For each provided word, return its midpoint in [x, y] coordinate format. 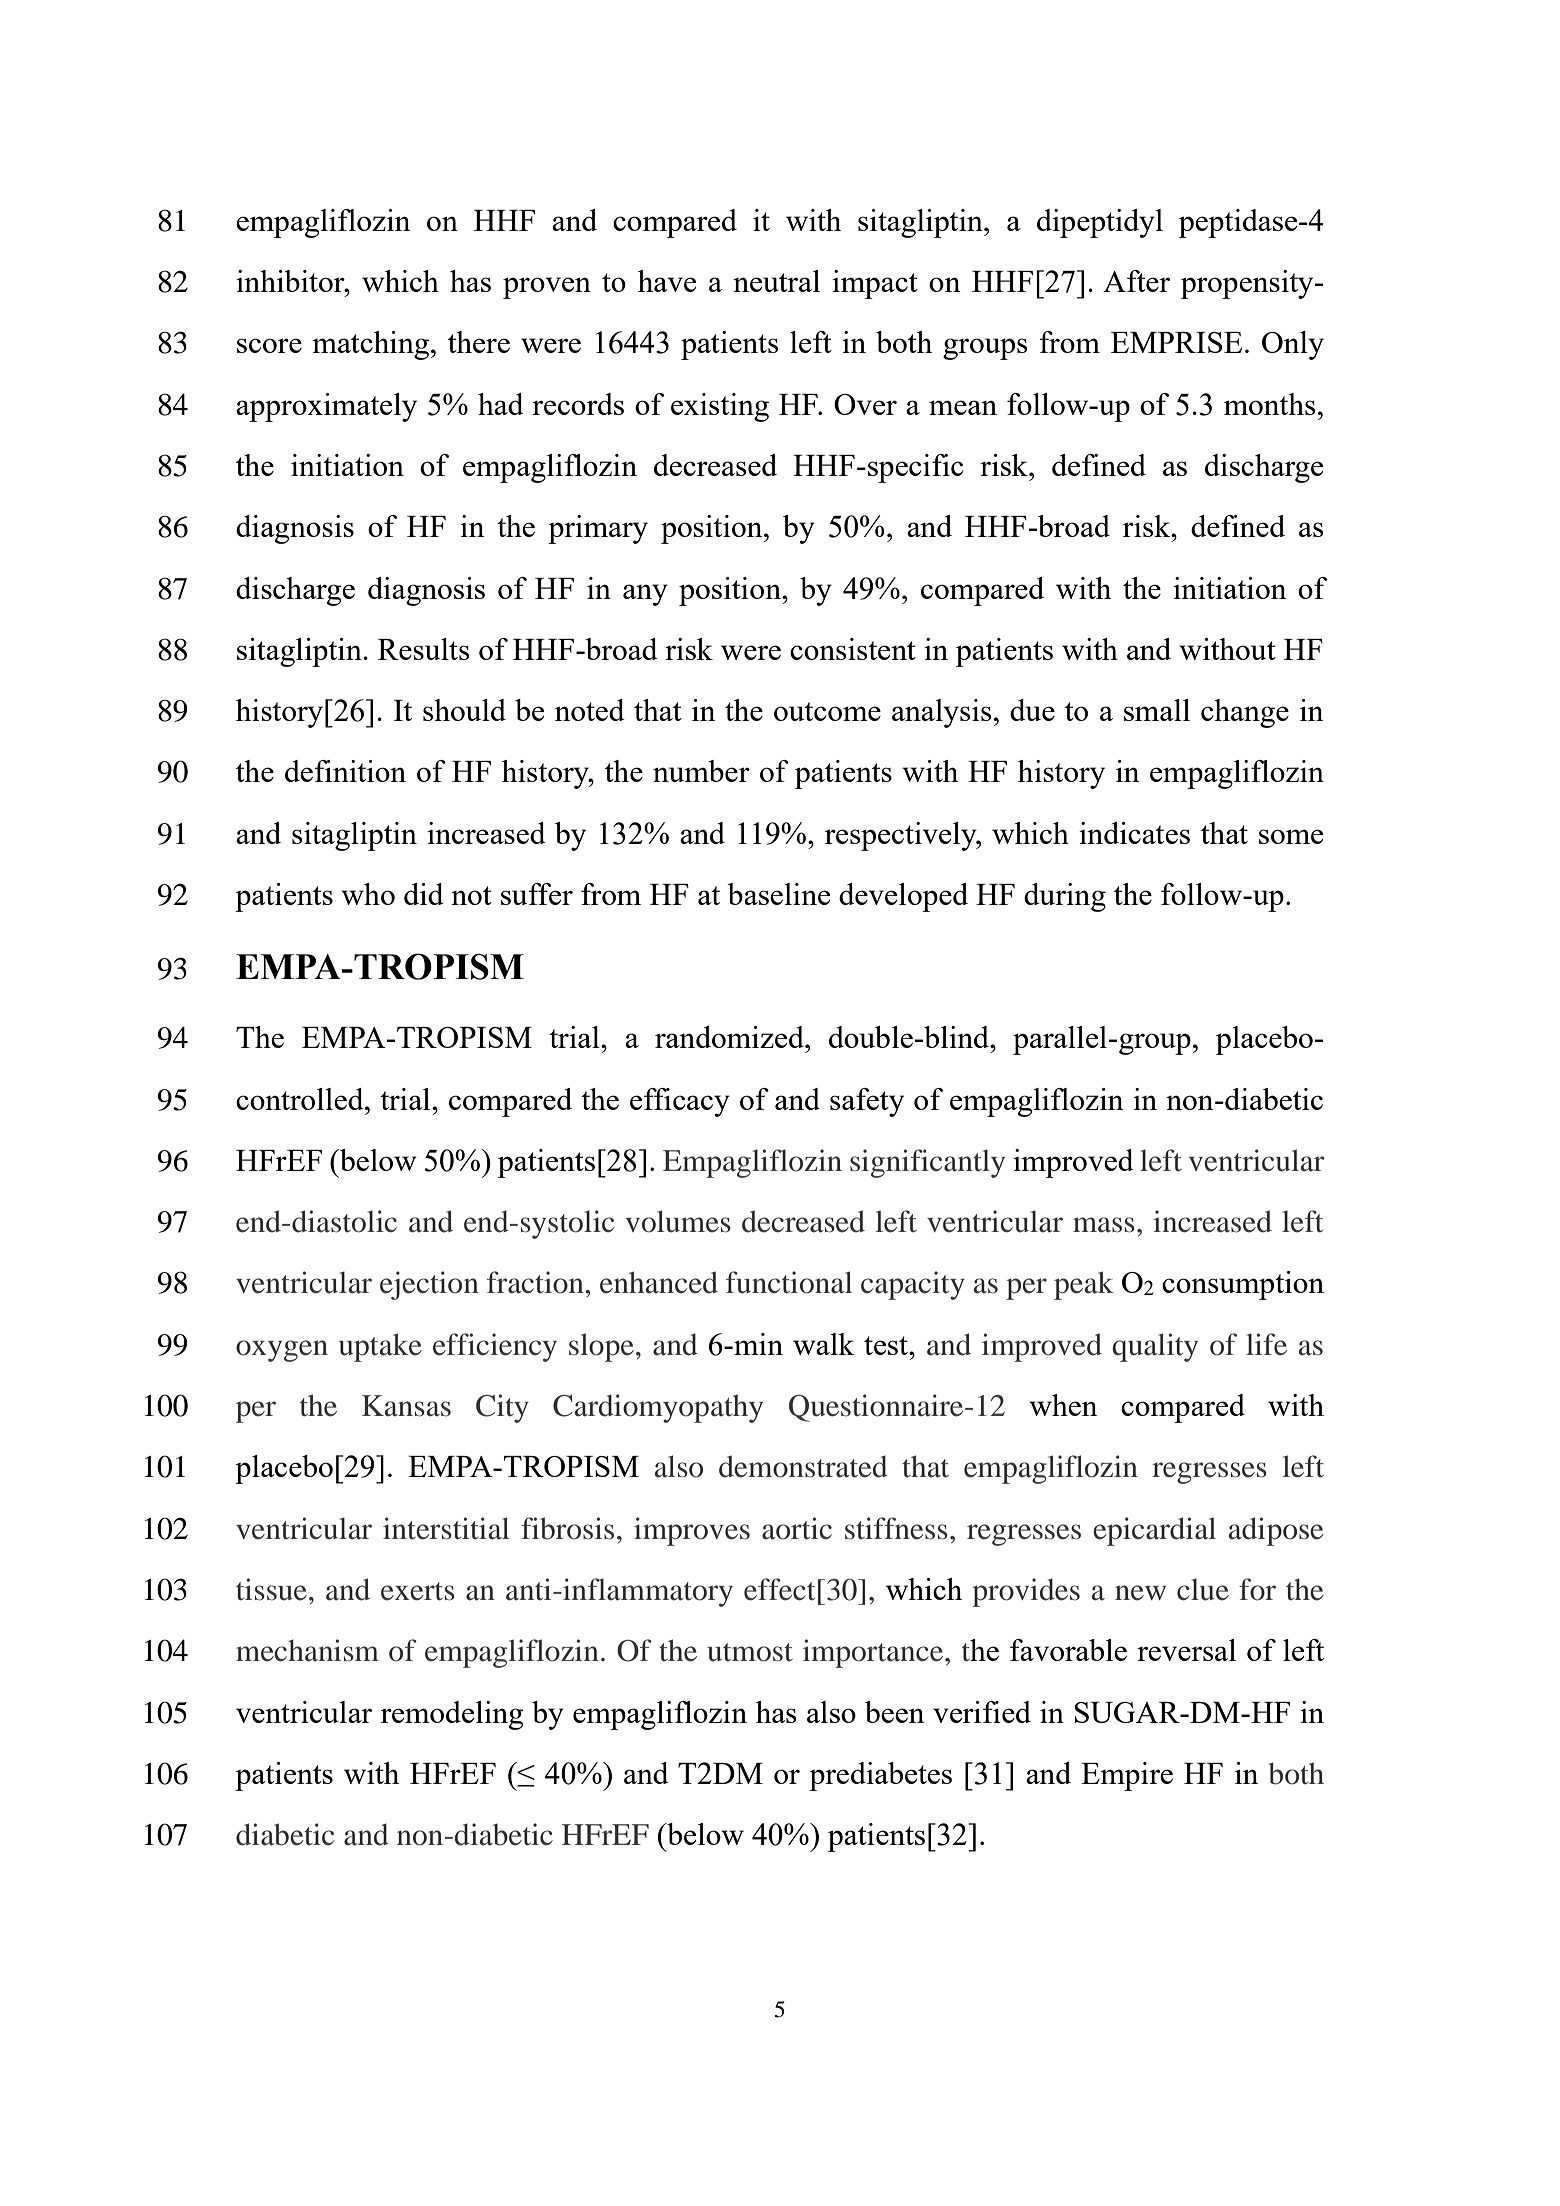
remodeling [452, 1715]
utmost [750, 1652]
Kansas [406, 1406]
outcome [827, 711]
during [1065, 897]
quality [1155, 1347]
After [1136, 281]
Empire [1127, 1776]
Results [424, 649]
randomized [730, 1037]
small [1157, 710]
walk [824, 1344]
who [368, 894]
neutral [776, 281]
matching [370, 345]
